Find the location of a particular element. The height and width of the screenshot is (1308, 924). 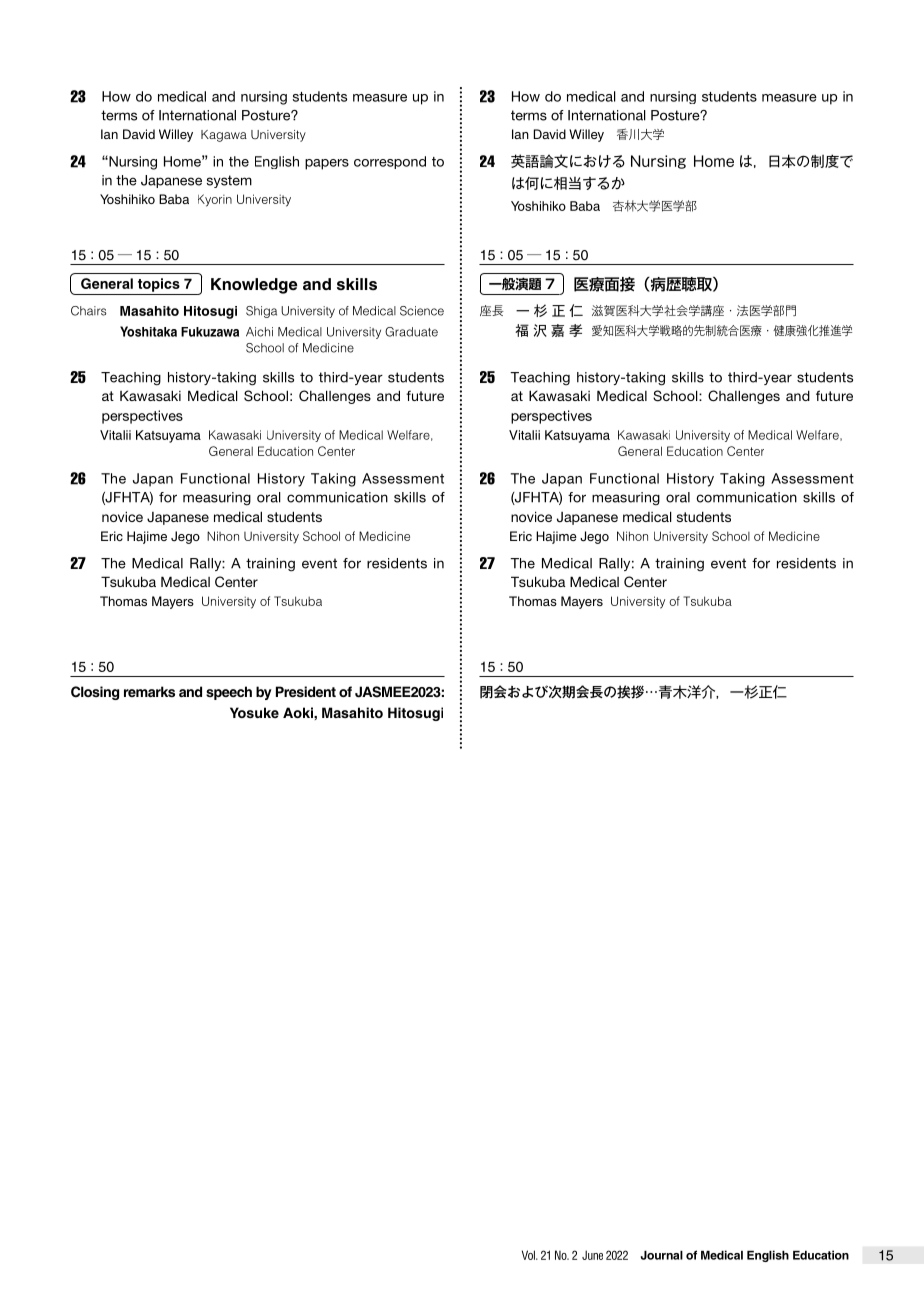

Vol is located at coordinates (529, 1255).
